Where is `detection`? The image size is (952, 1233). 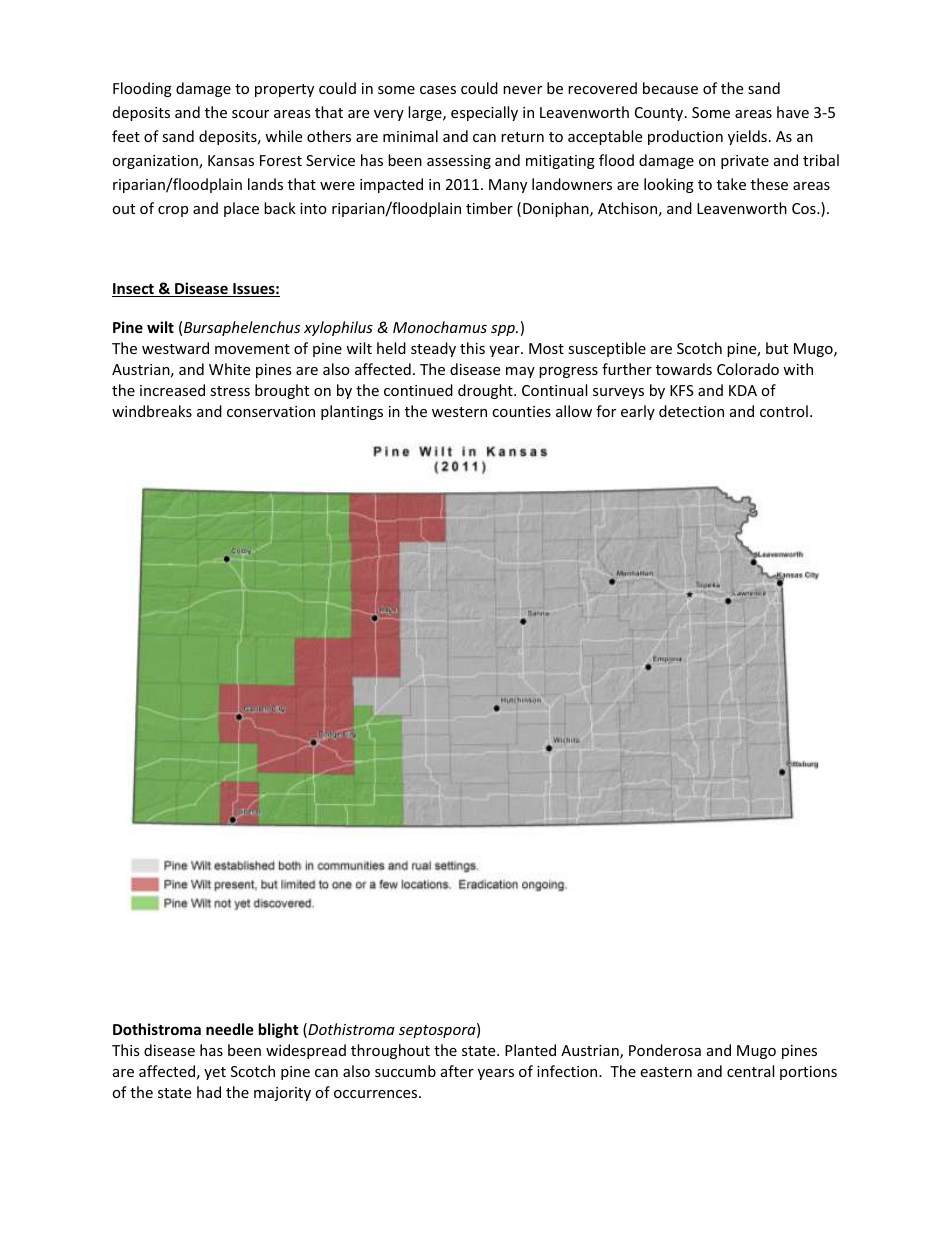 detection is located at coordinates (691, 411).
